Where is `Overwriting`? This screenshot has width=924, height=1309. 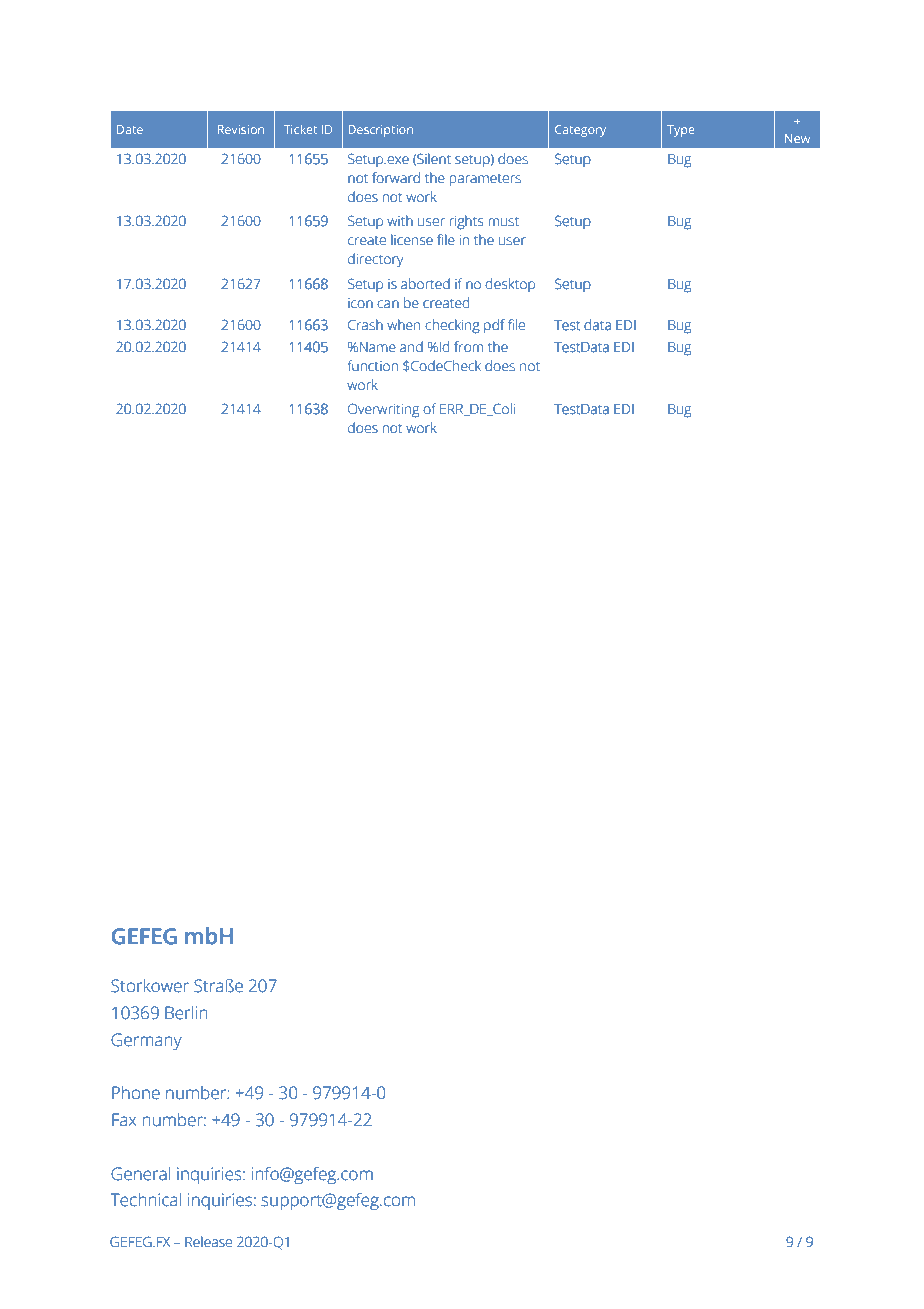 Overwriting is located at coordinates (383, 410).
